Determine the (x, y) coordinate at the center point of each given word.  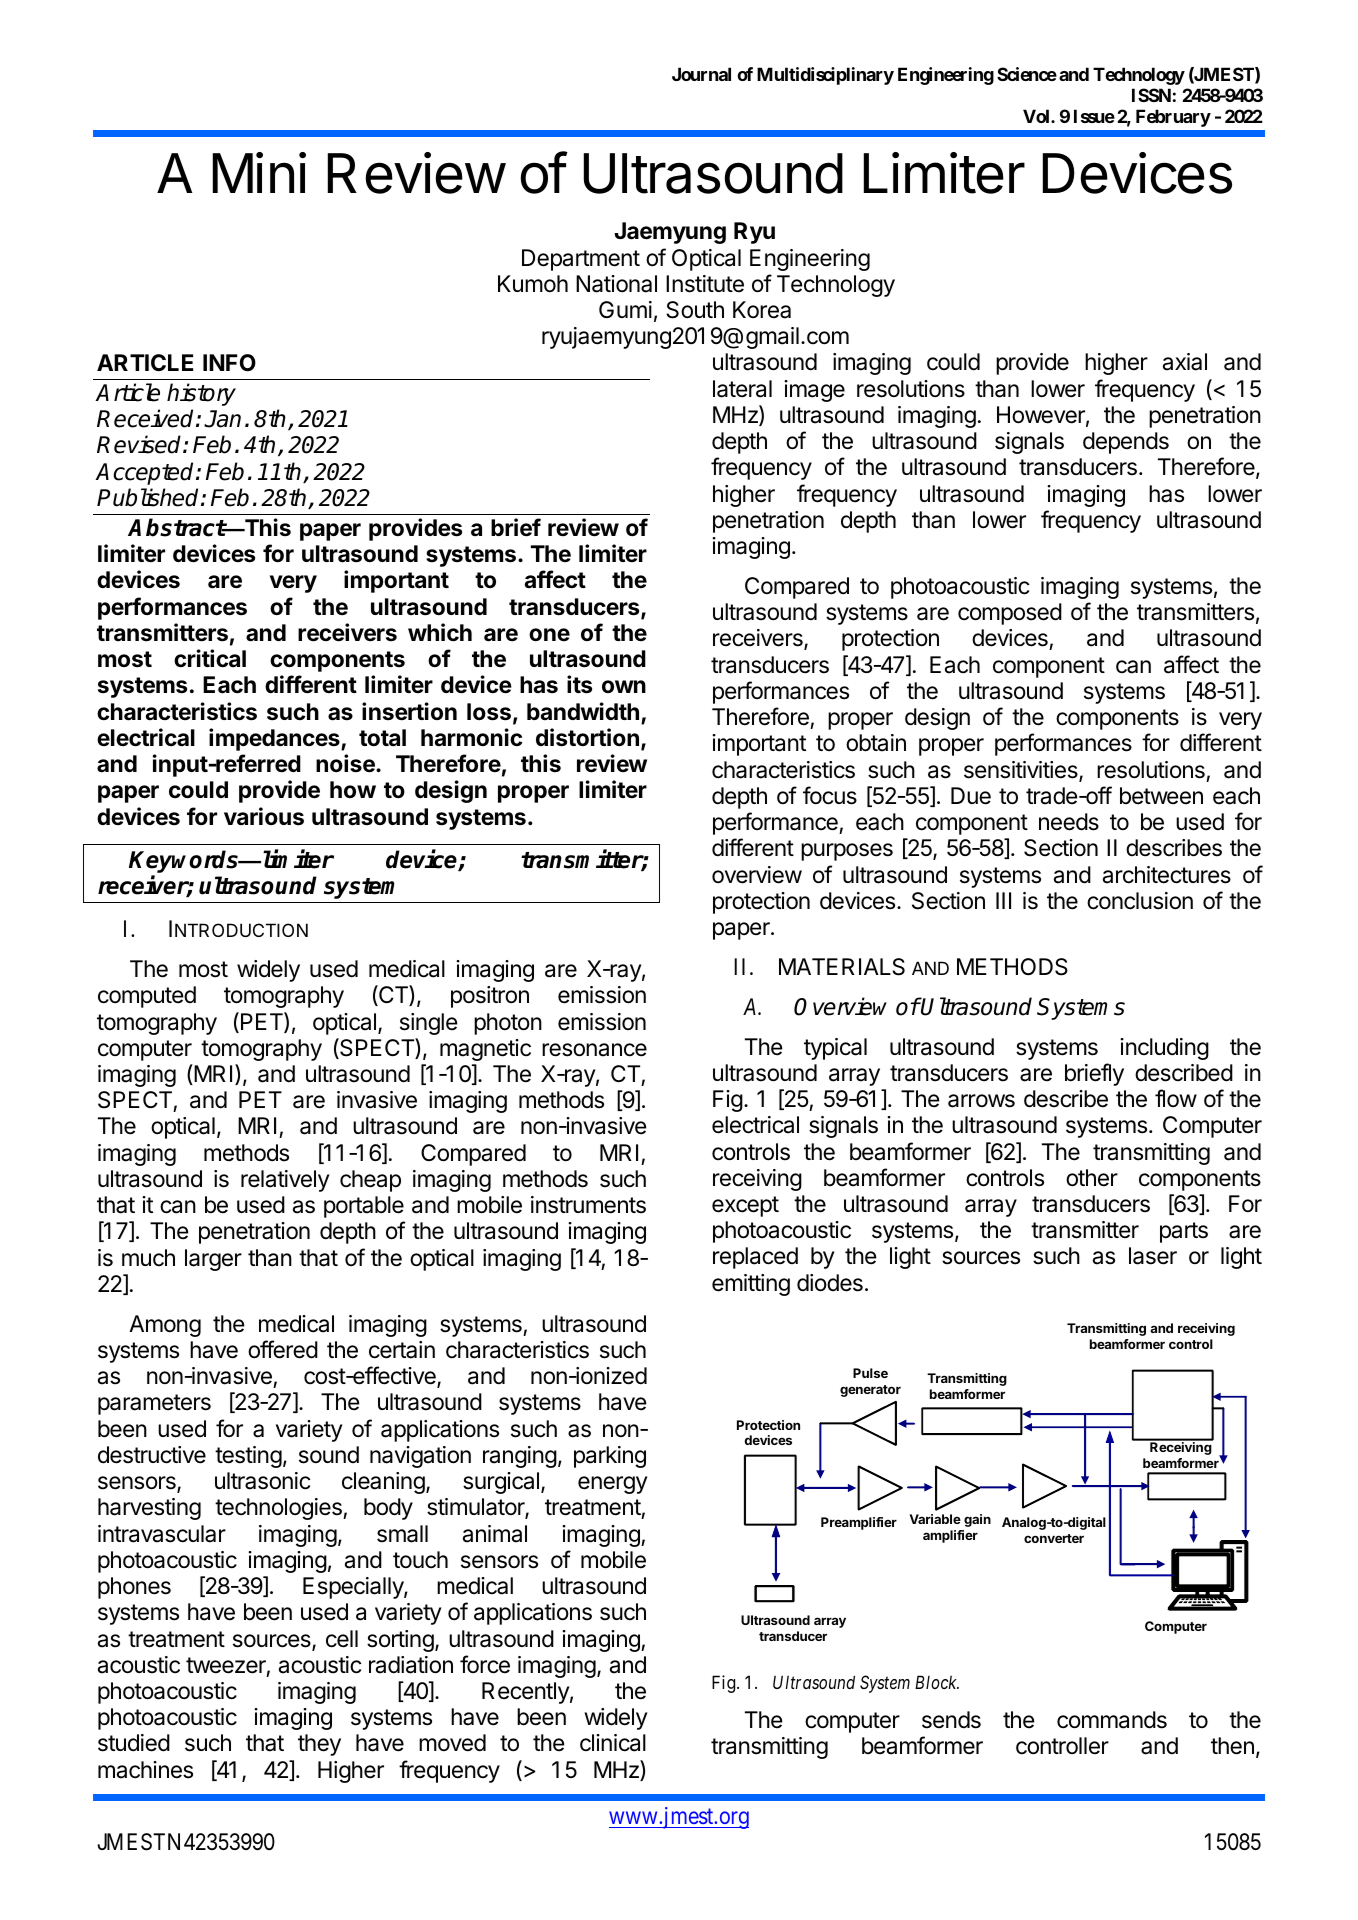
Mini (259, 172)
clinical (613, 1743)
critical (210, 658)
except (745, 1206)
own (624, 686)
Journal (701, 74)
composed (1010, 614)
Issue (1094, 116)
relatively (285, 1181)
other (1092, 1178)
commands (1112, 1720)
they (319, 1745)
